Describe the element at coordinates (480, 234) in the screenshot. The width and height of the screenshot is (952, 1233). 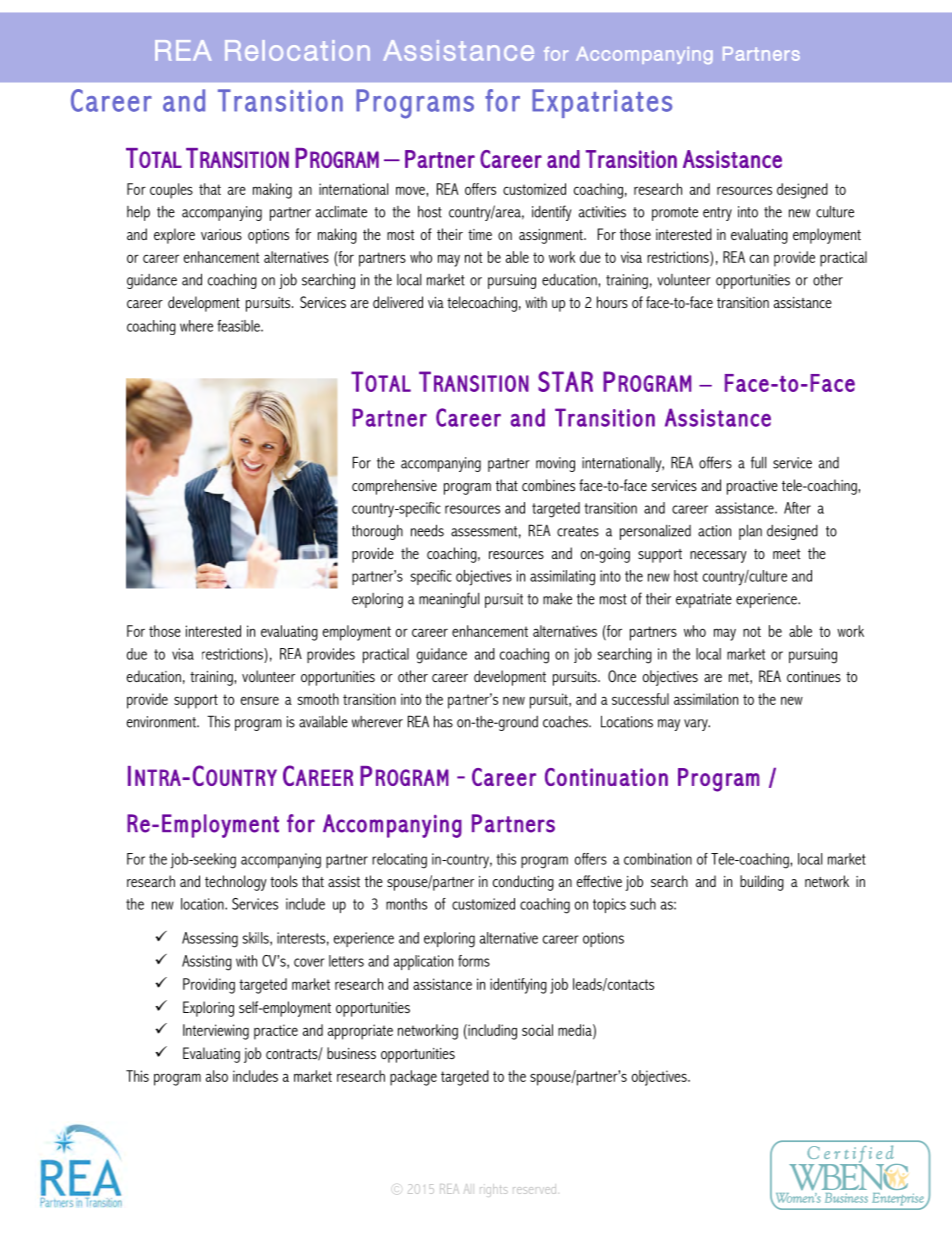
I see `time` at that location.
